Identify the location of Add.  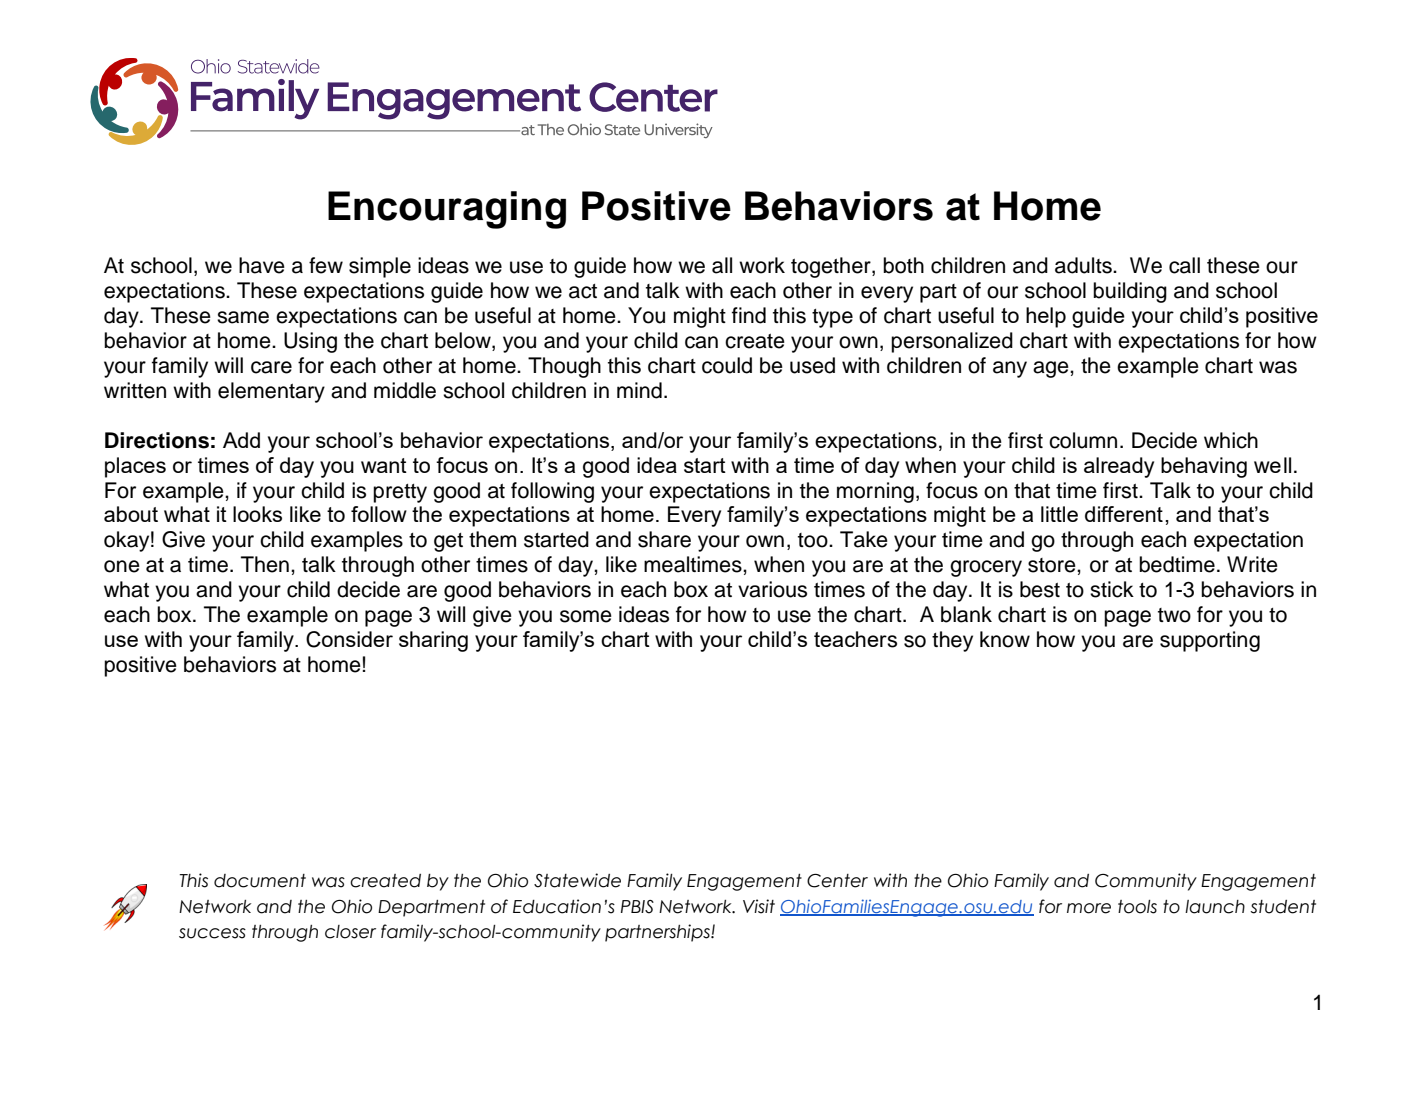
(241, 440).
